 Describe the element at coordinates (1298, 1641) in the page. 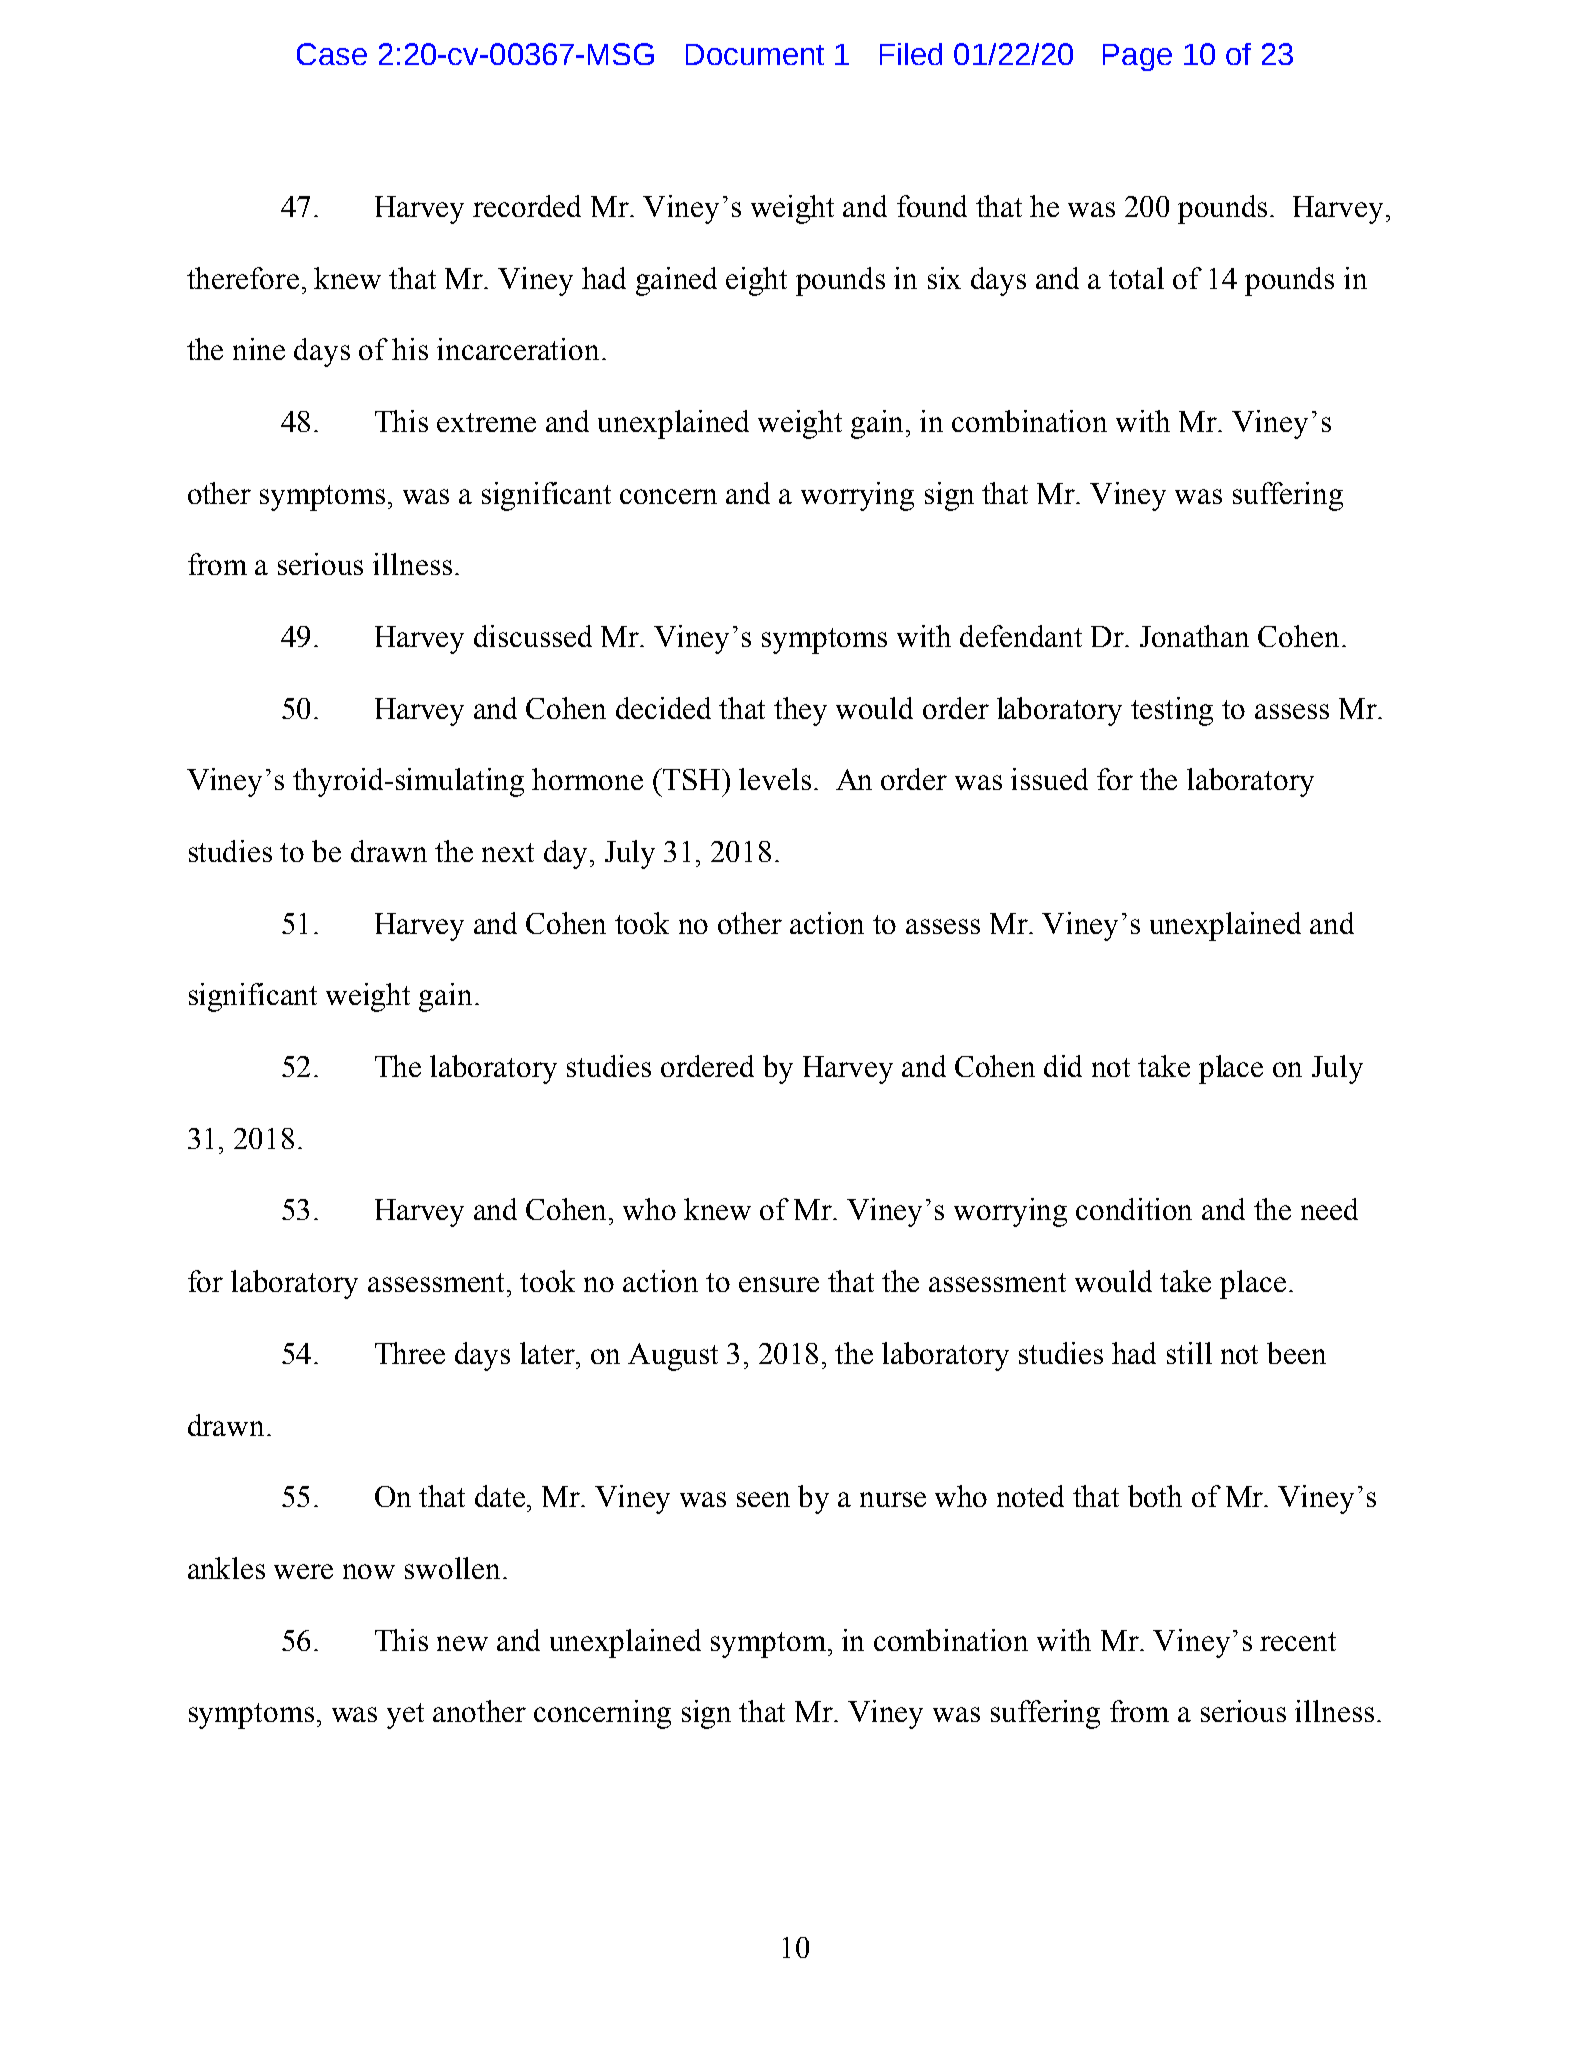

I see `recent` at that location.
